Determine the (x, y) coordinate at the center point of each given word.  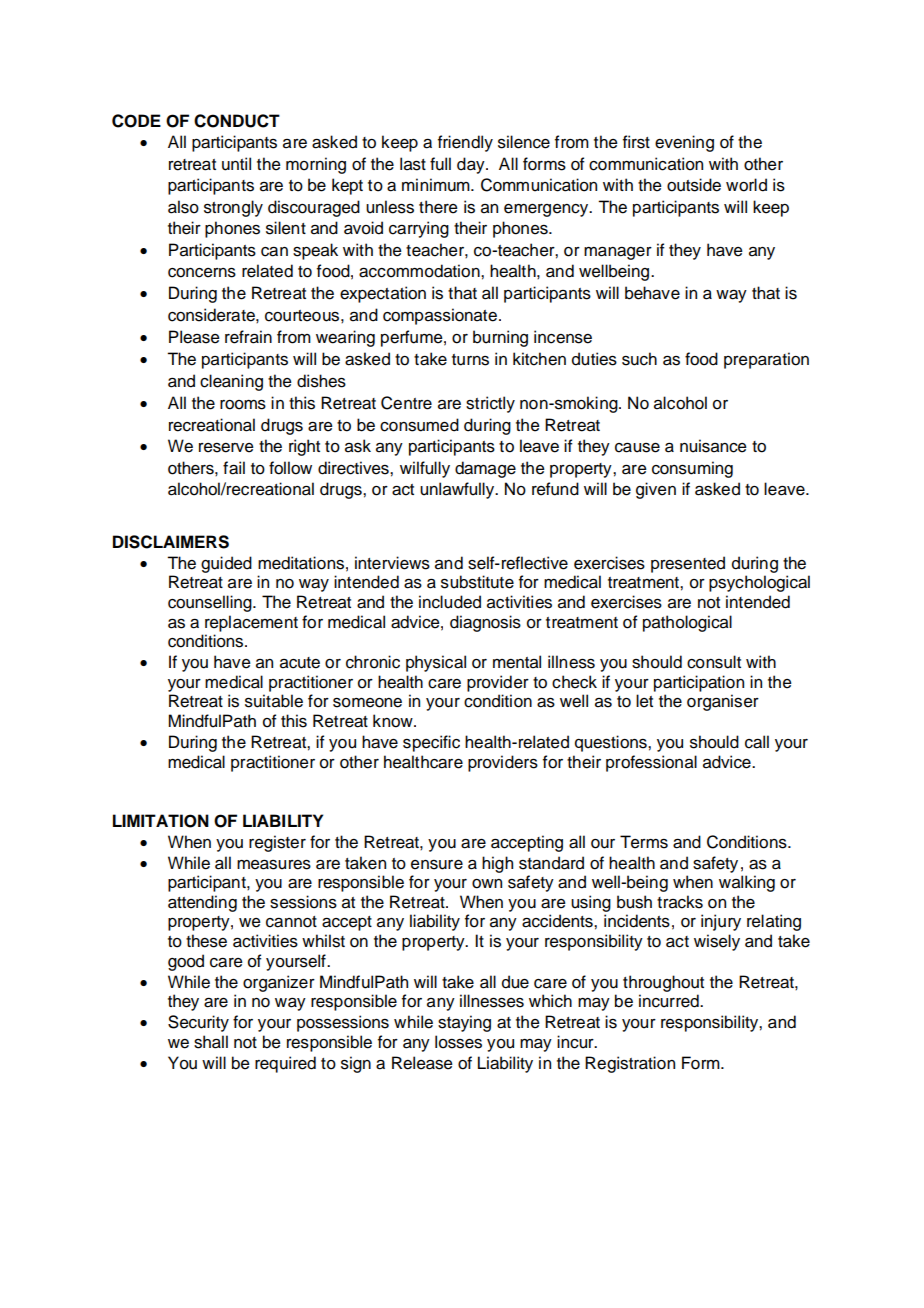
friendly (465, 143)
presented (688, 564)
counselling (211, 603)
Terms (644, 842)
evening (684, 143)
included (450, 602)
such (639, 359)
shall (211, 1042)
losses (458, 1042)
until (236, 164)
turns (470, 360)
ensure (437, 865)
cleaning (231, 382)
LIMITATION (161, 821)
